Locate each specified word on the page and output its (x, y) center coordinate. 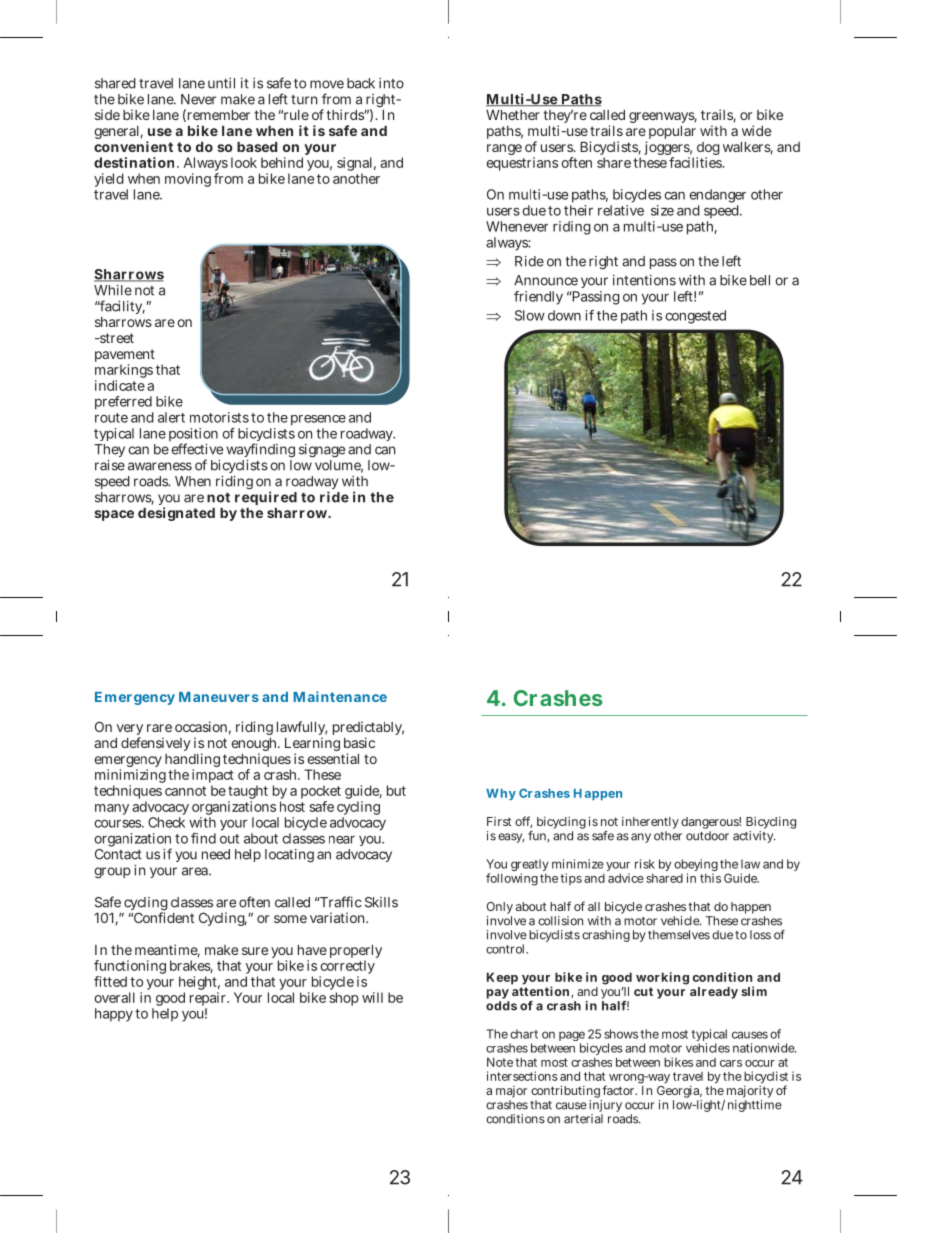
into (391, 83)
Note (500, 1062)
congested (695, 317)
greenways (663, 117)
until (221, 83)
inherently (650, 824)
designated (176, 514)
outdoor (707, 836)
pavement (125, 357)
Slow (530, 315)
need (216, 854)
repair (209, 1000)
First (499, 821)
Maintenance (340, 696)
